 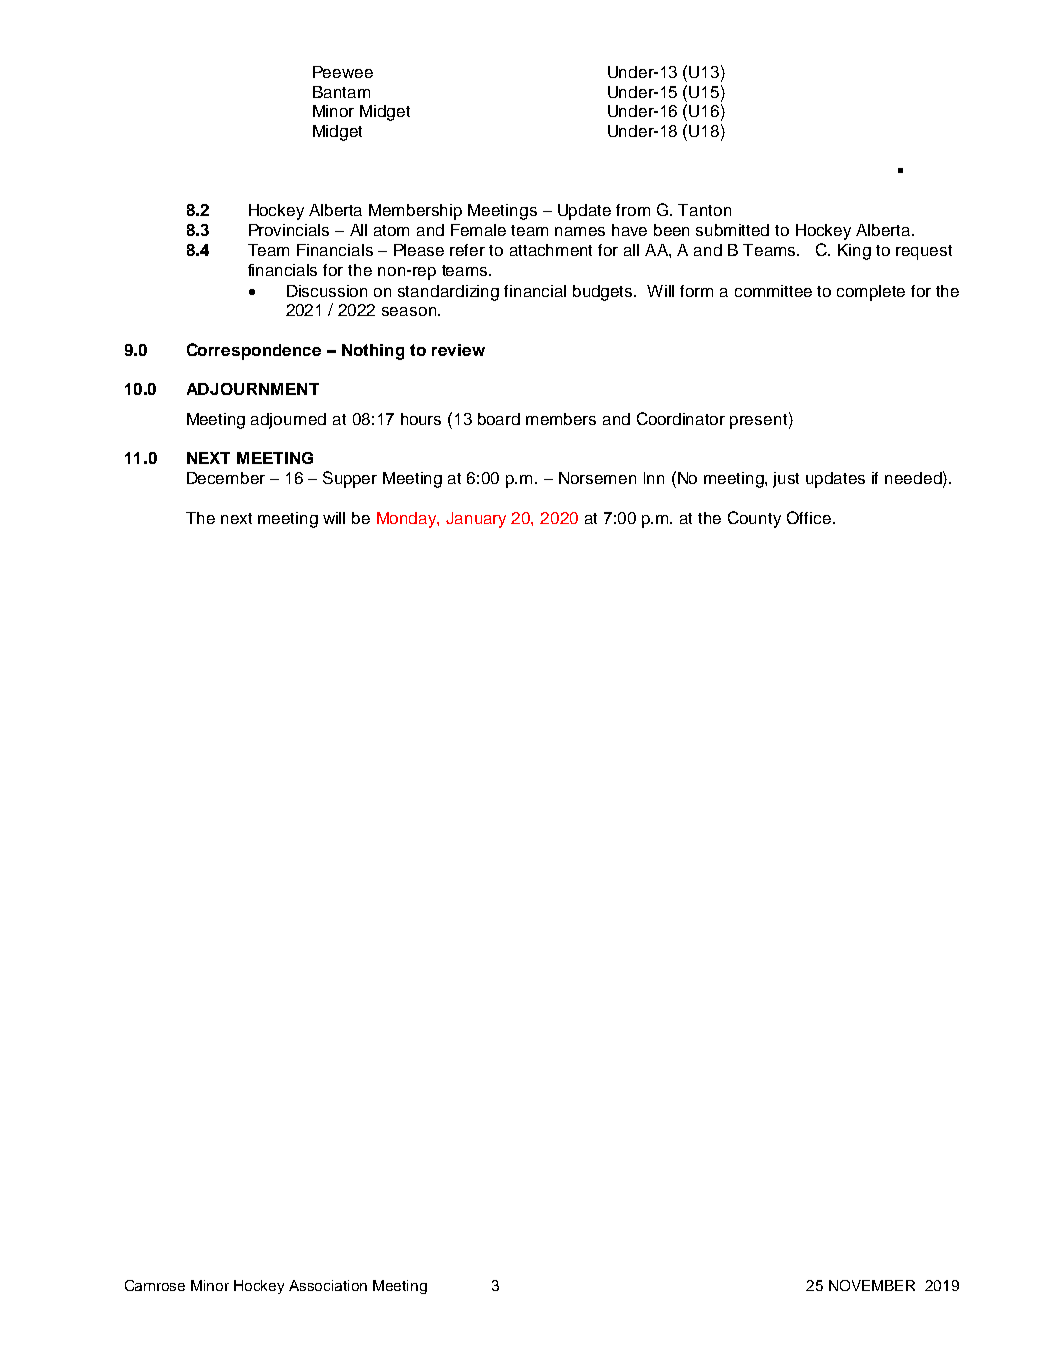 What do you see at coordinates (854, 252) in the screenshot?
I see `King` at bounding box center [854, 252].
